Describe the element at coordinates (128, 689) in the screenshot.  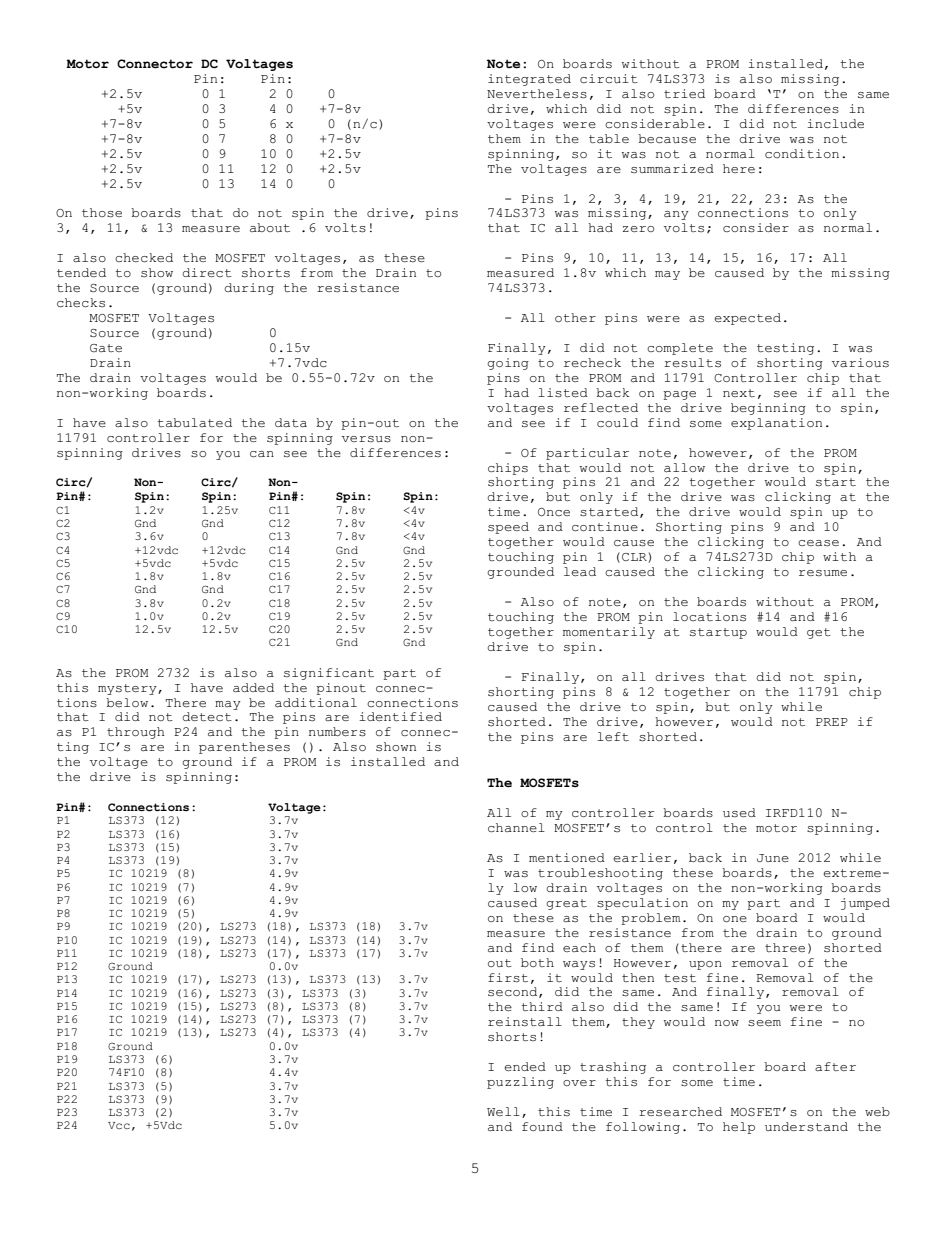
I see `mystery` at that location.
